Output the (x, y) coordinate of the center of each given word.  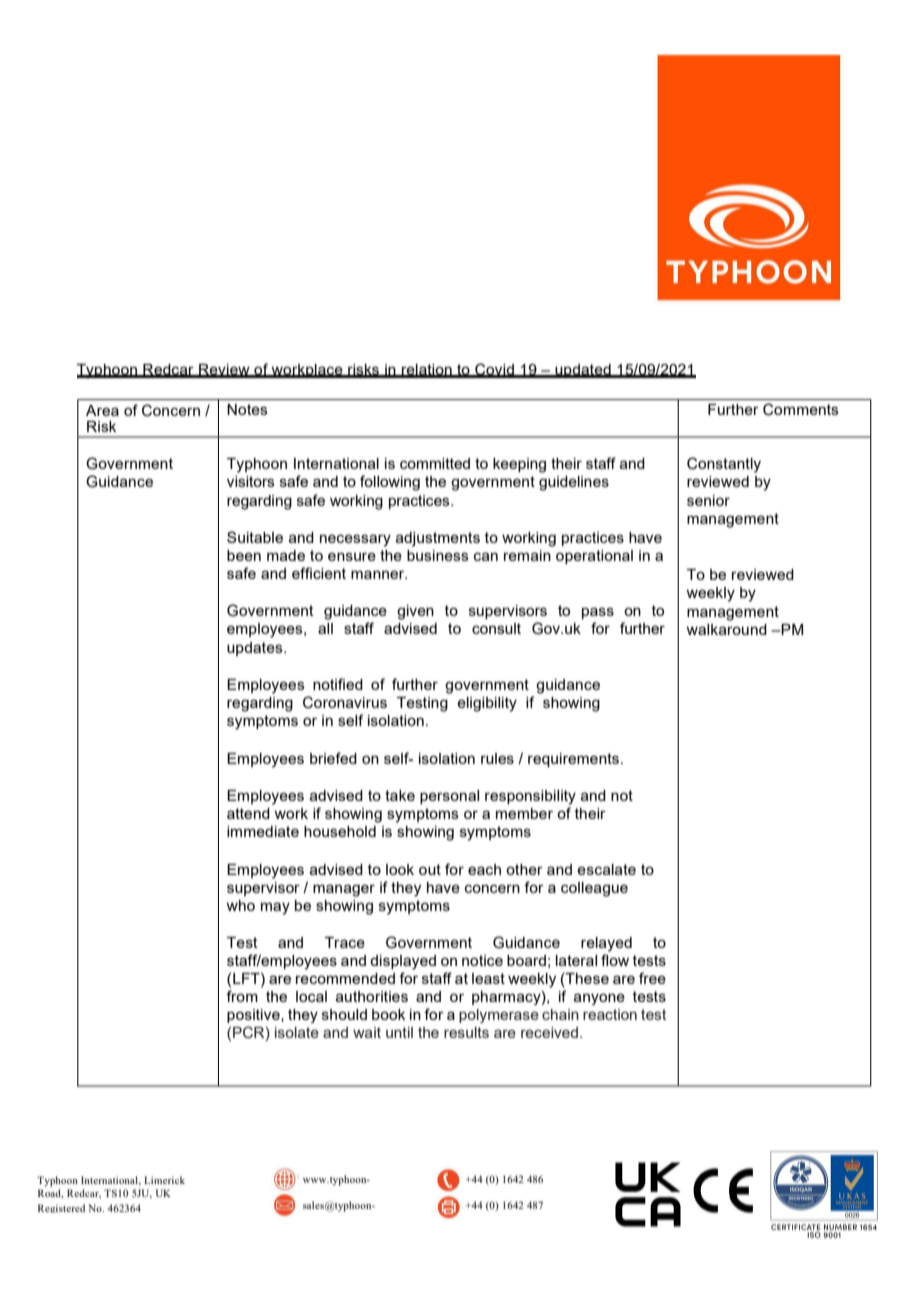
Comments (801, 409)
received (549, 1032)
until (399, 1032)
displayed (403, 962)
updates (256, 649)
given (415, 612)
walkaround (726, 629)
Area (102, 410)
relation (427, 370)
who (240, 905)
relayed (606, 944)
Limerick (164, 1180)
